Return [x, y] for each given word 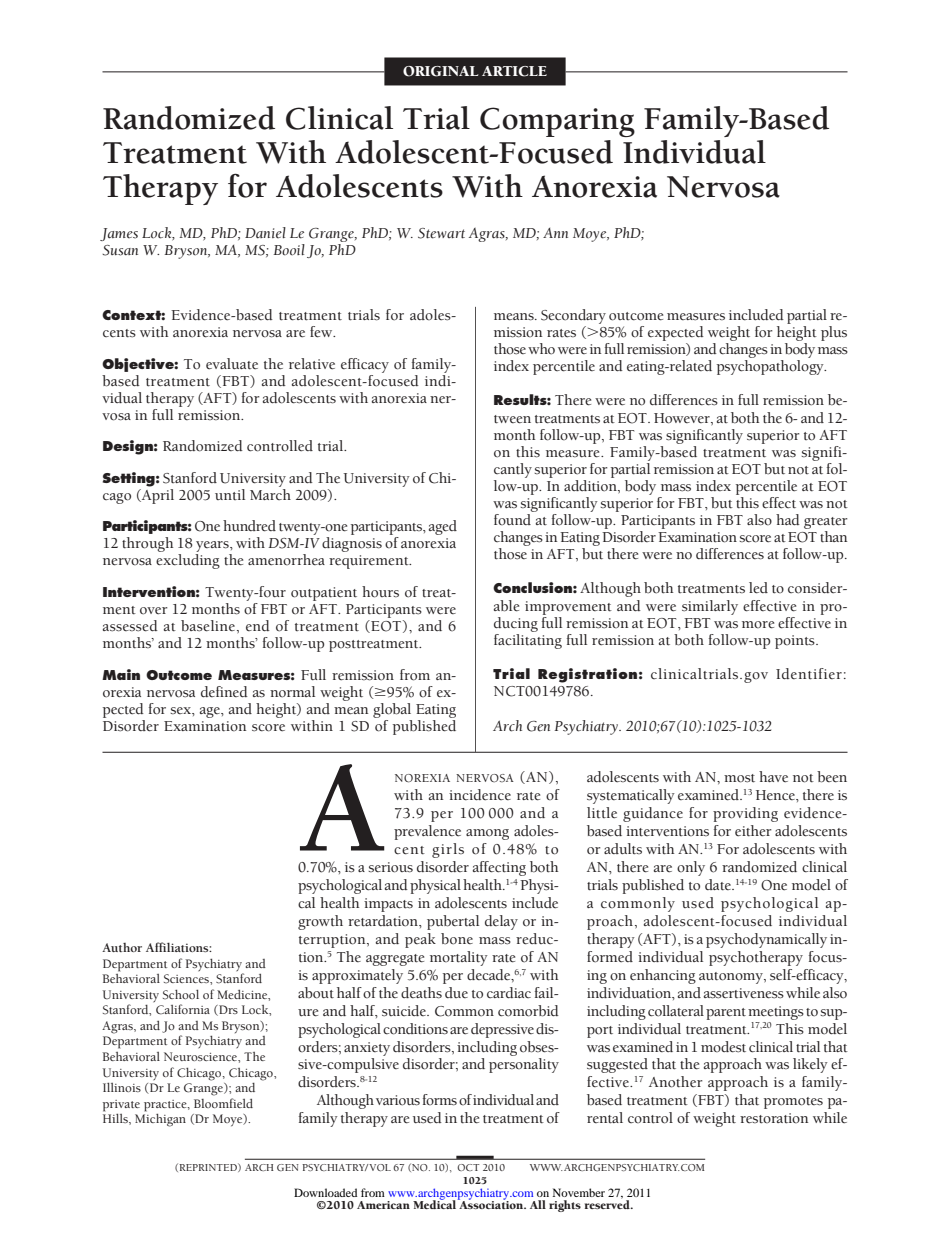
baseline [209, 626]
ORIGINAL [441, 71]
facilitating [528, 640]
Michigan [160, 1119]
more [758, 625]
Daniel [265, 232]
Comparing [557, 122]
